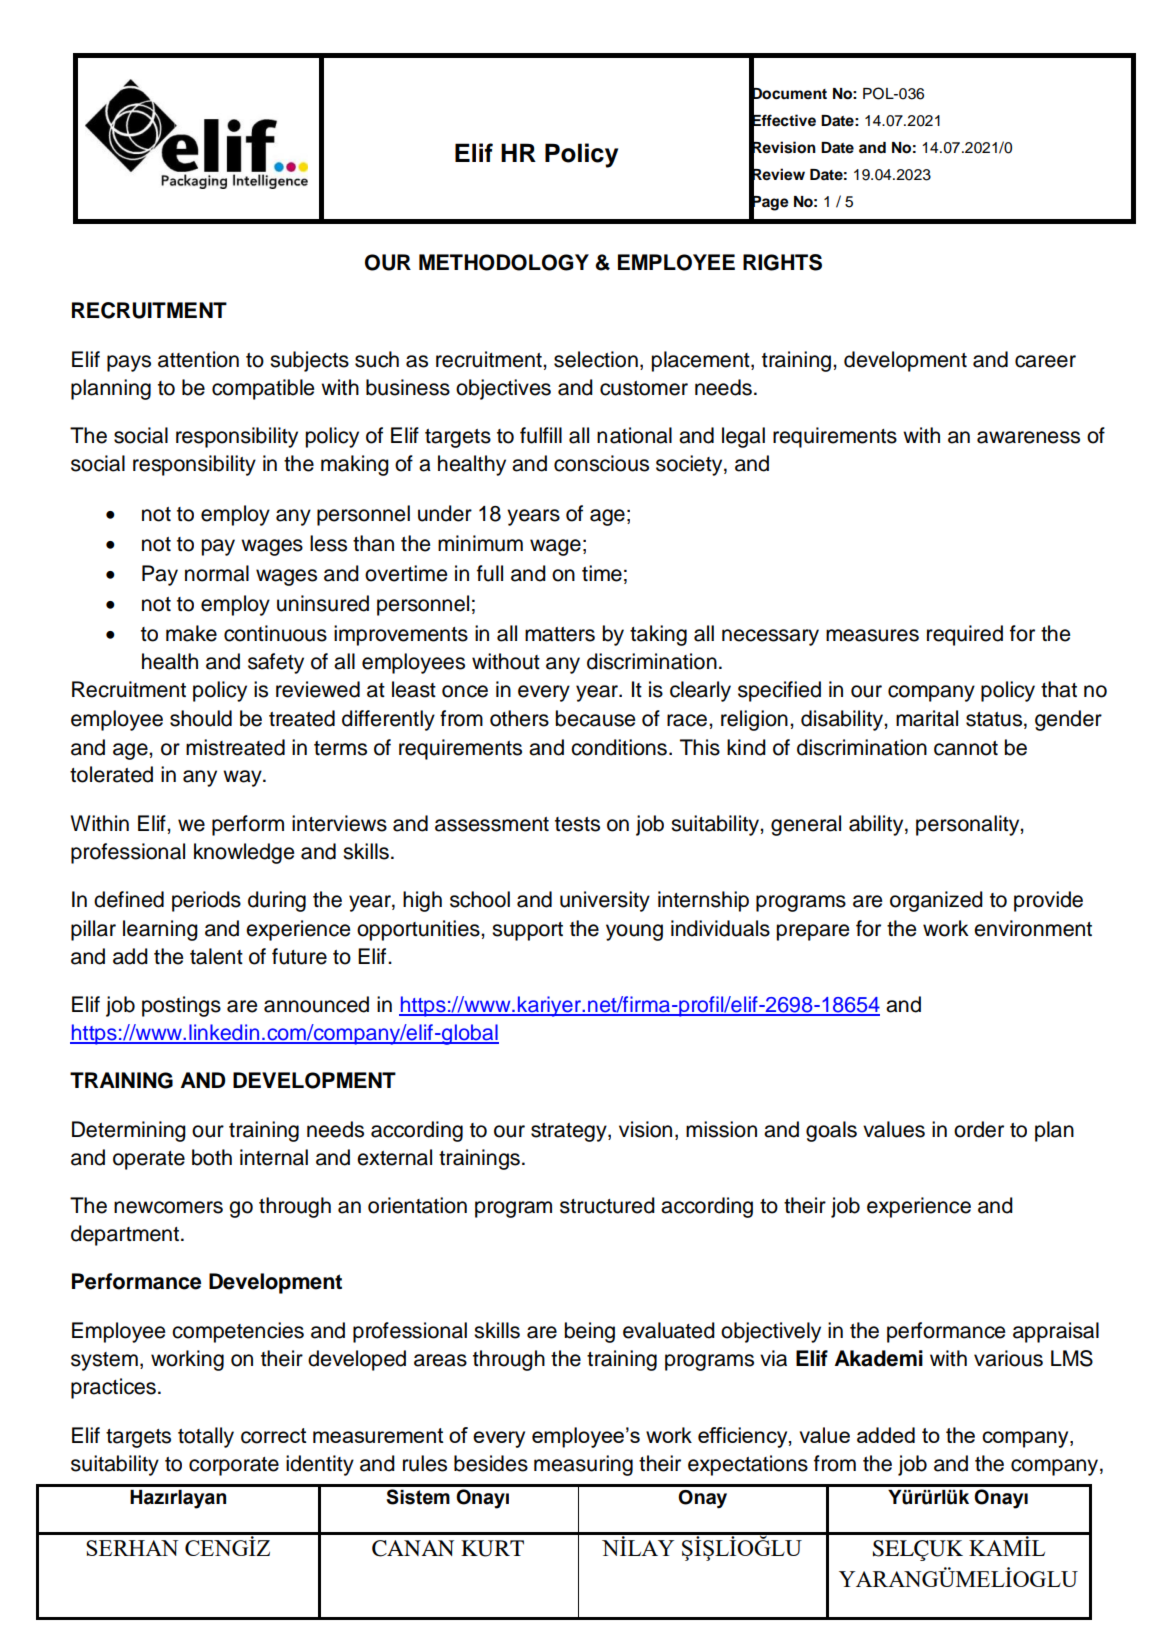 This screenshot has height=1646, width=1164. Describe the element at coordinates (605, 901) in the screenshot. I see `university` at that location.
